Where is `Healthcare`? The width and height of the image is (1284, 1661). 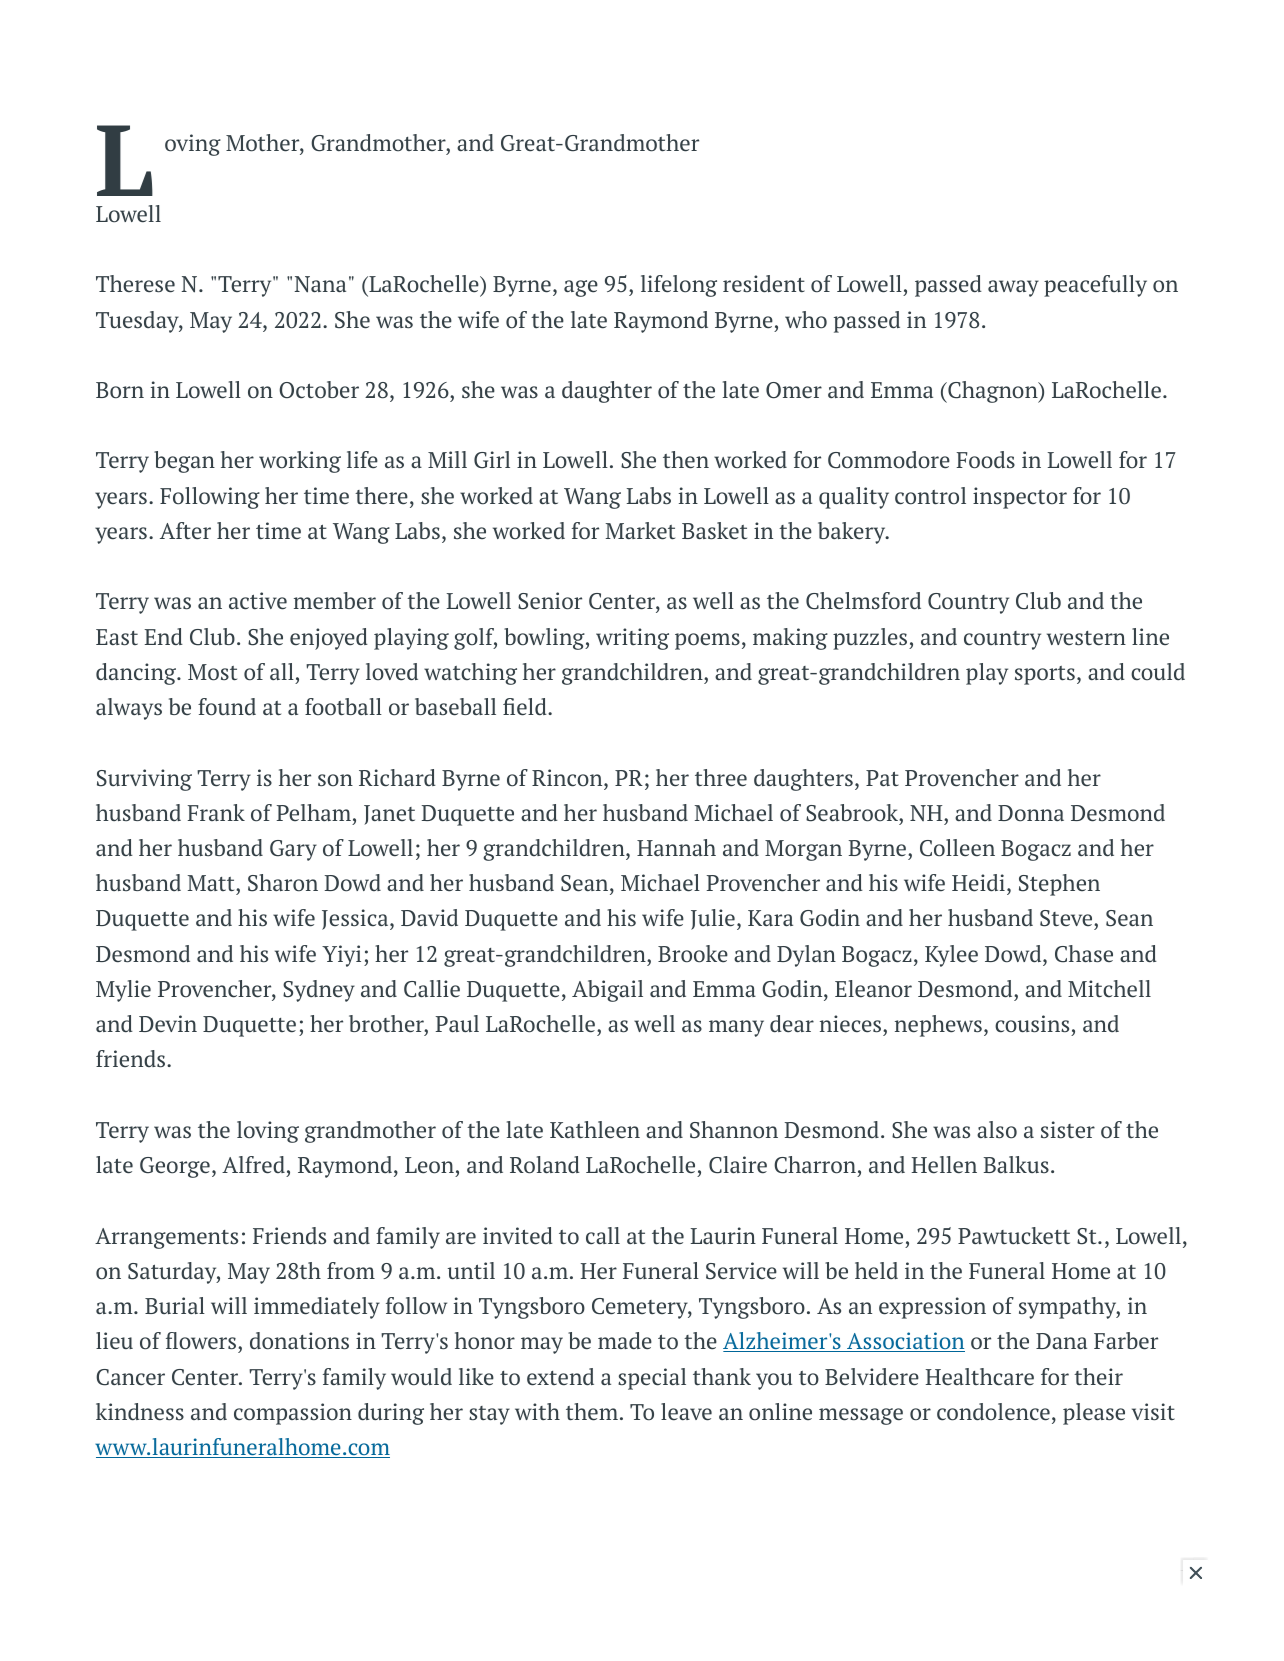 Healthcare is located at coordinates (979, 1377).
